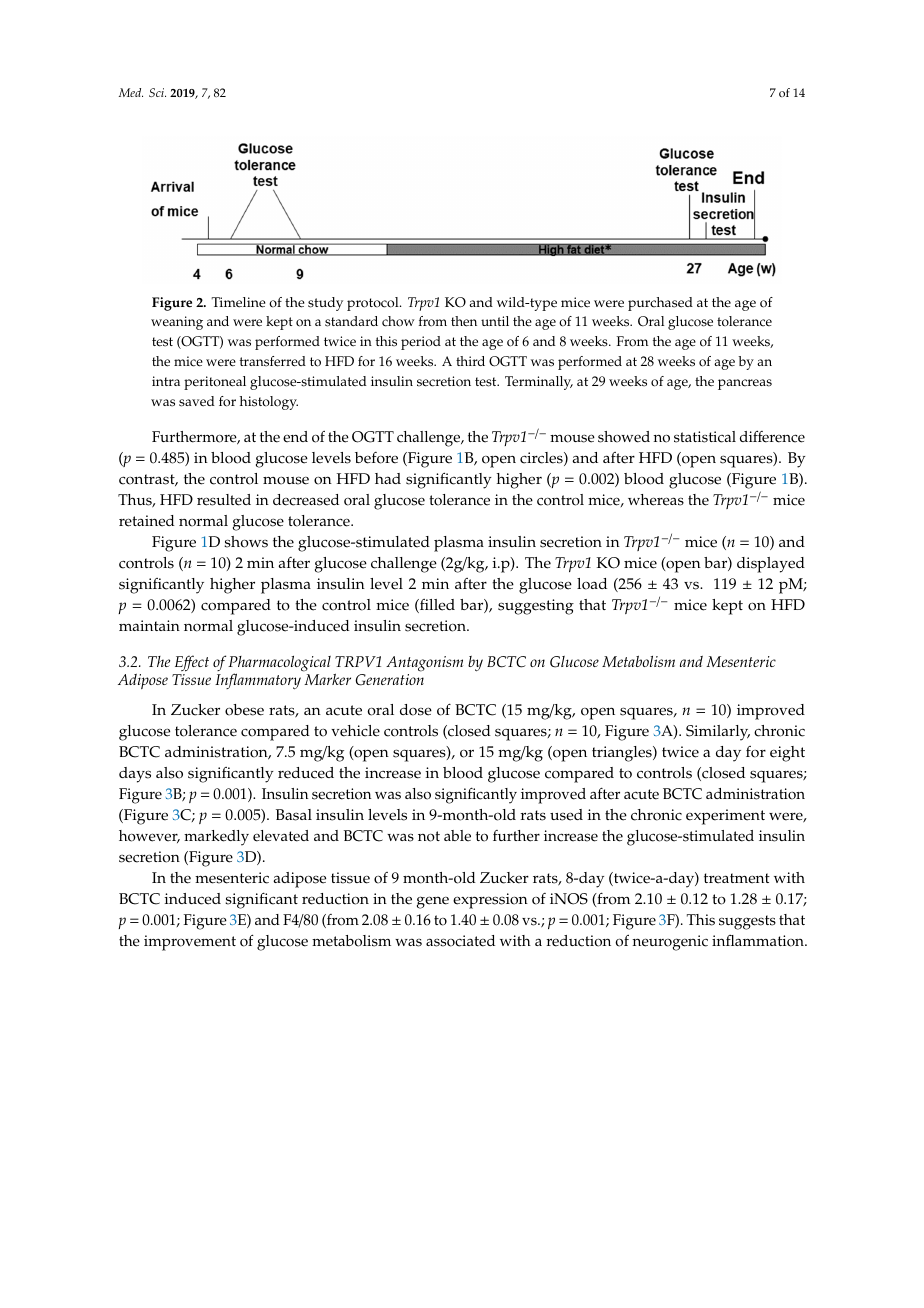 This image has width=924, height=1308. What do you see at coordinates (490, 901) in the image?
I see `expression` at bounding box center [490, 901].
